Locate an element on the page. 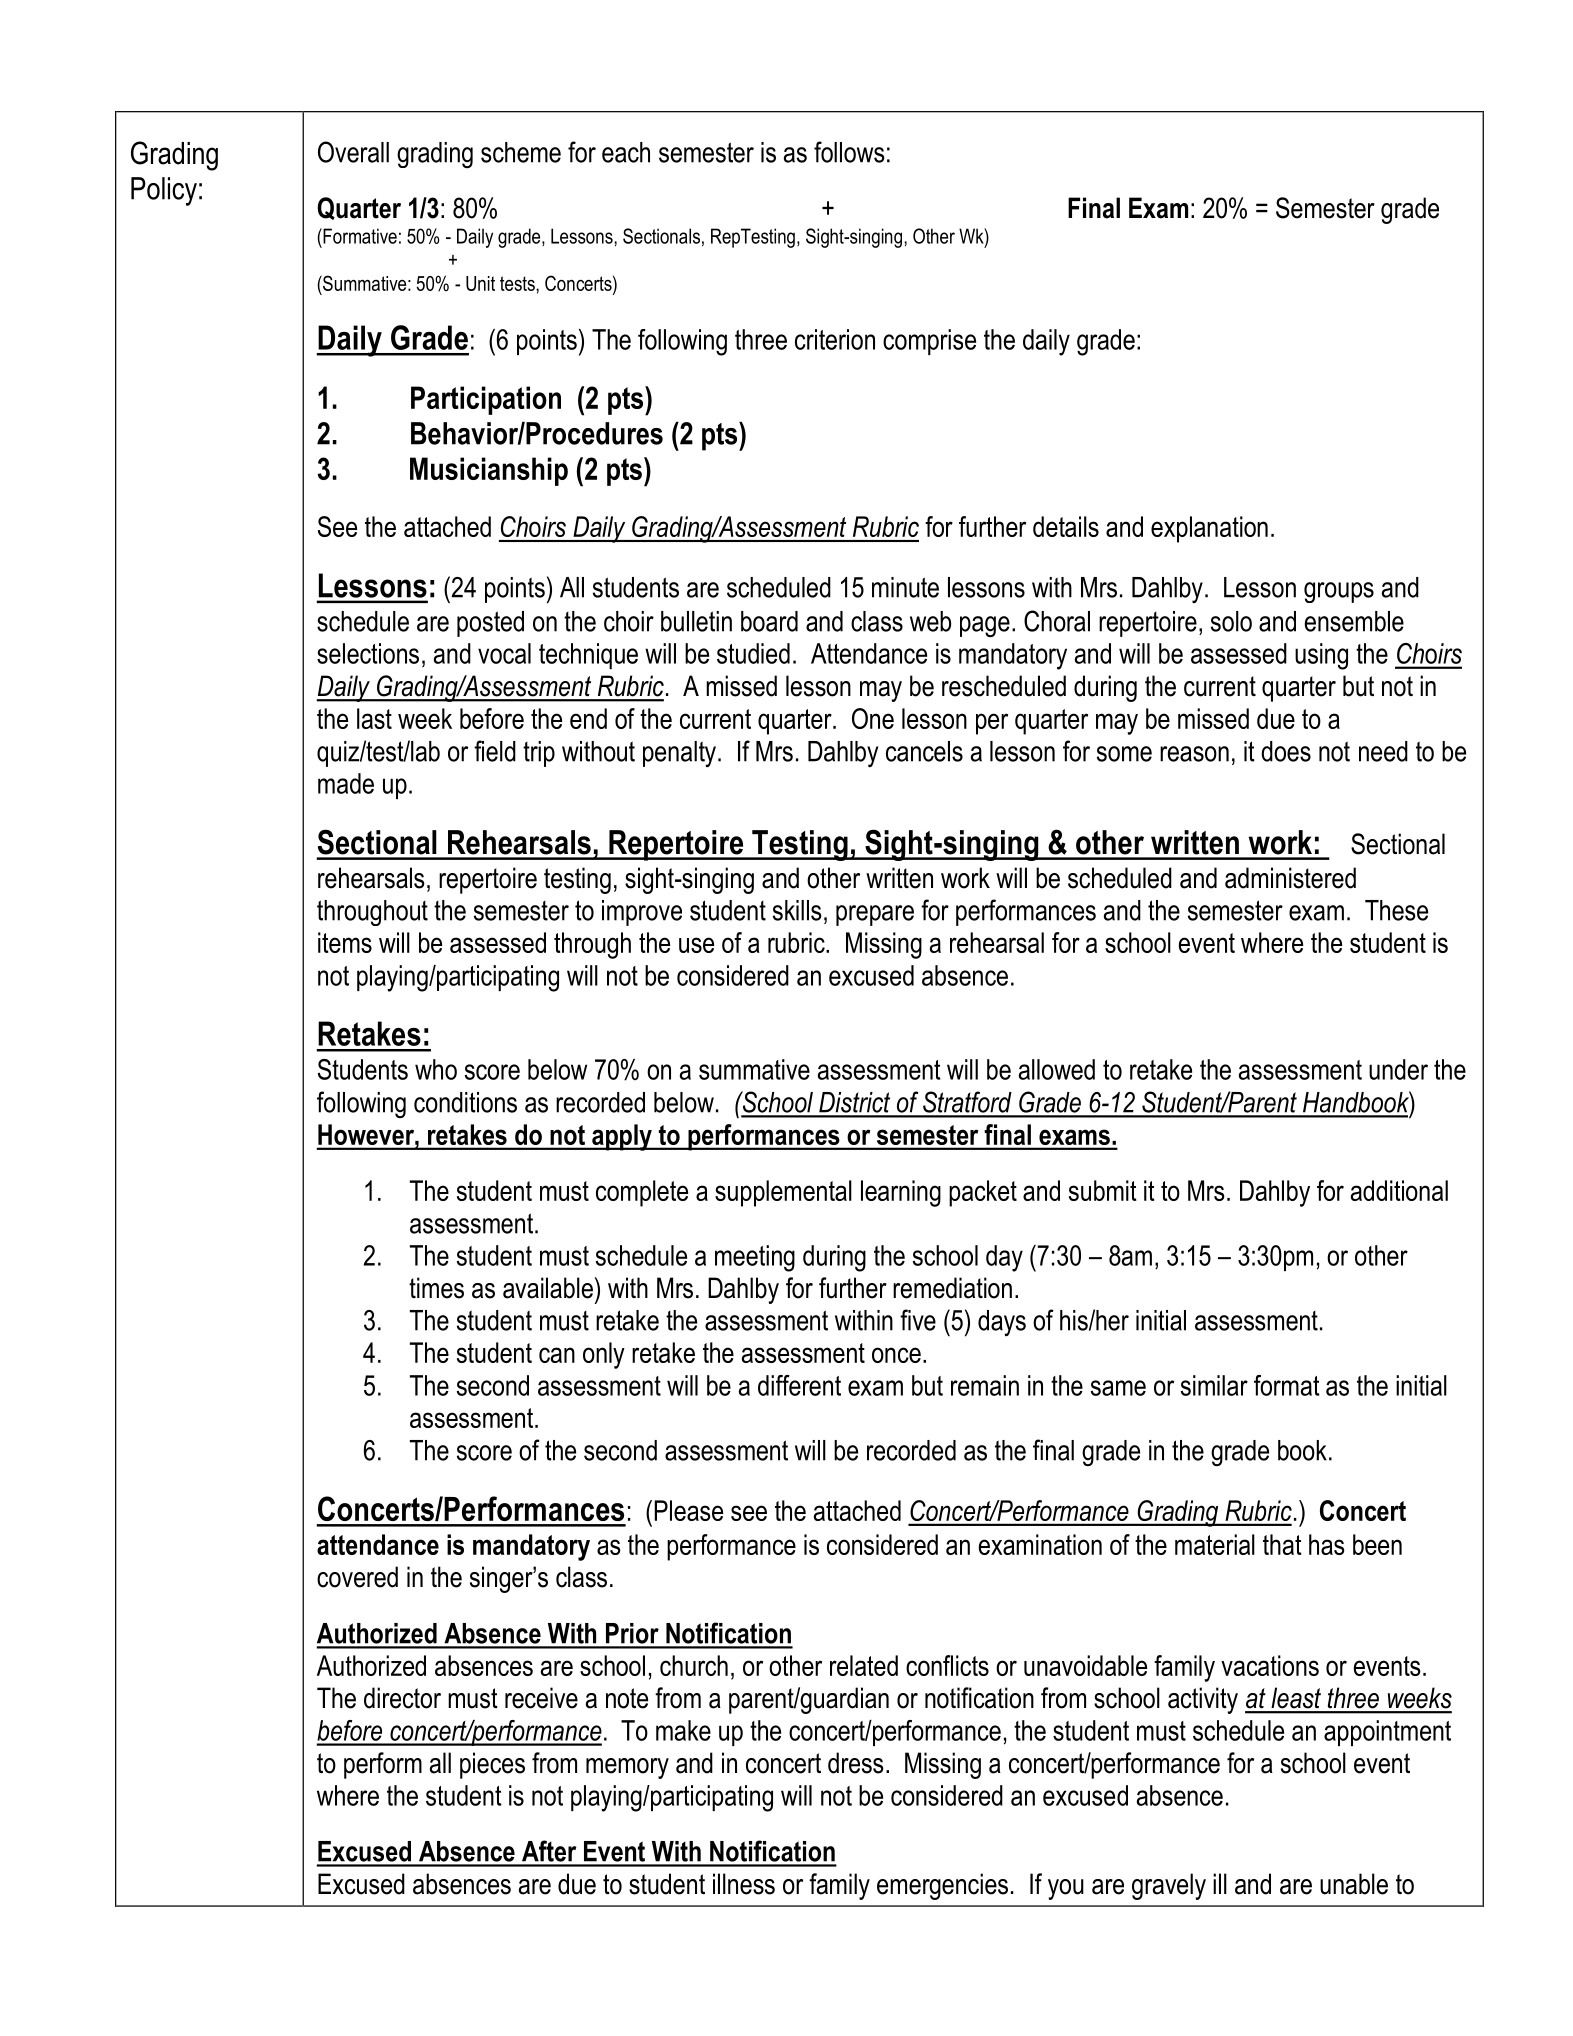 Image resolution: width=1573 pixels, height=2036 pixels. comprise is located at coordinates (929, 342).
